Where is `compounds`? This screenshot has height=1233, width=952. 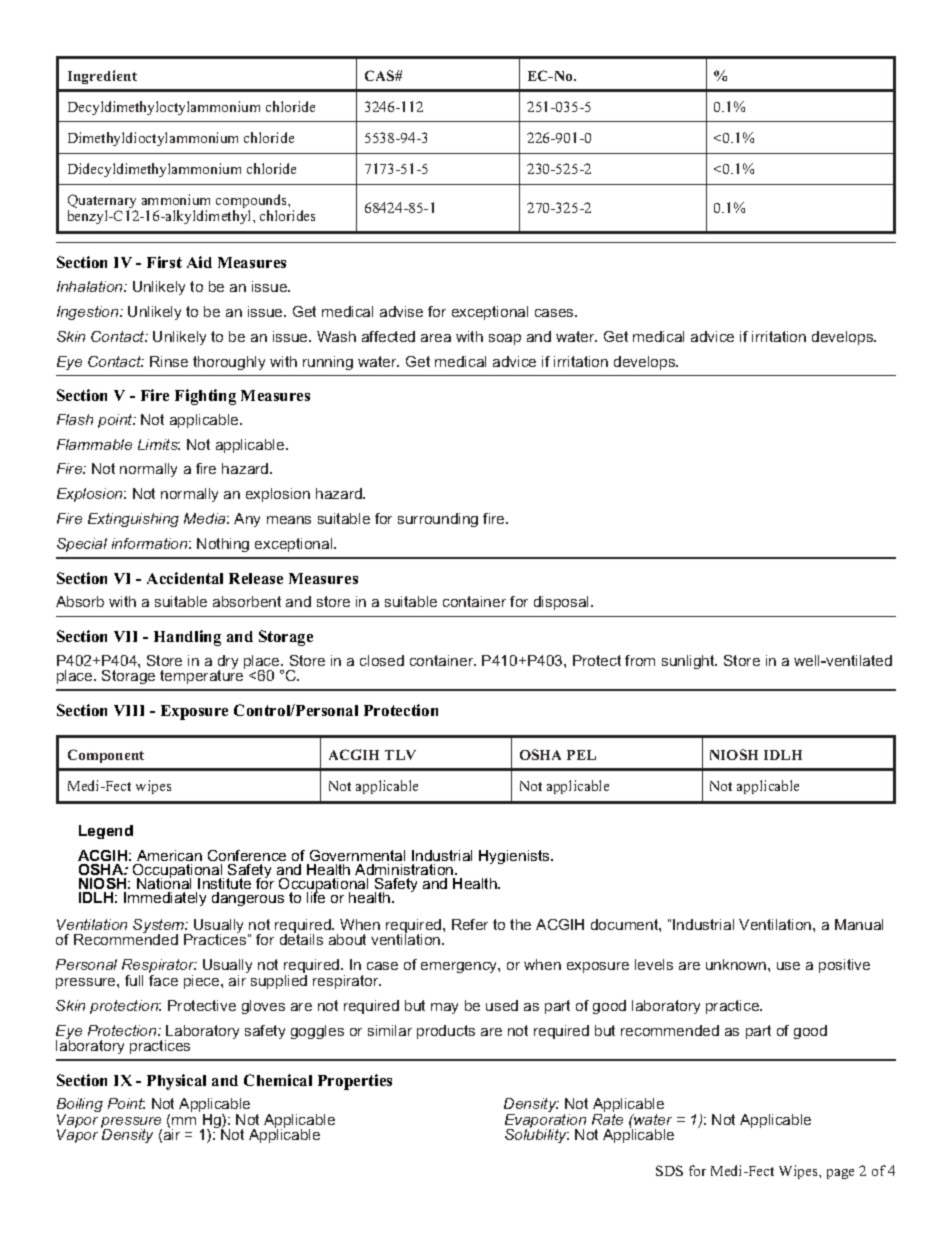 compounds is located at coordinates (252, 203).
